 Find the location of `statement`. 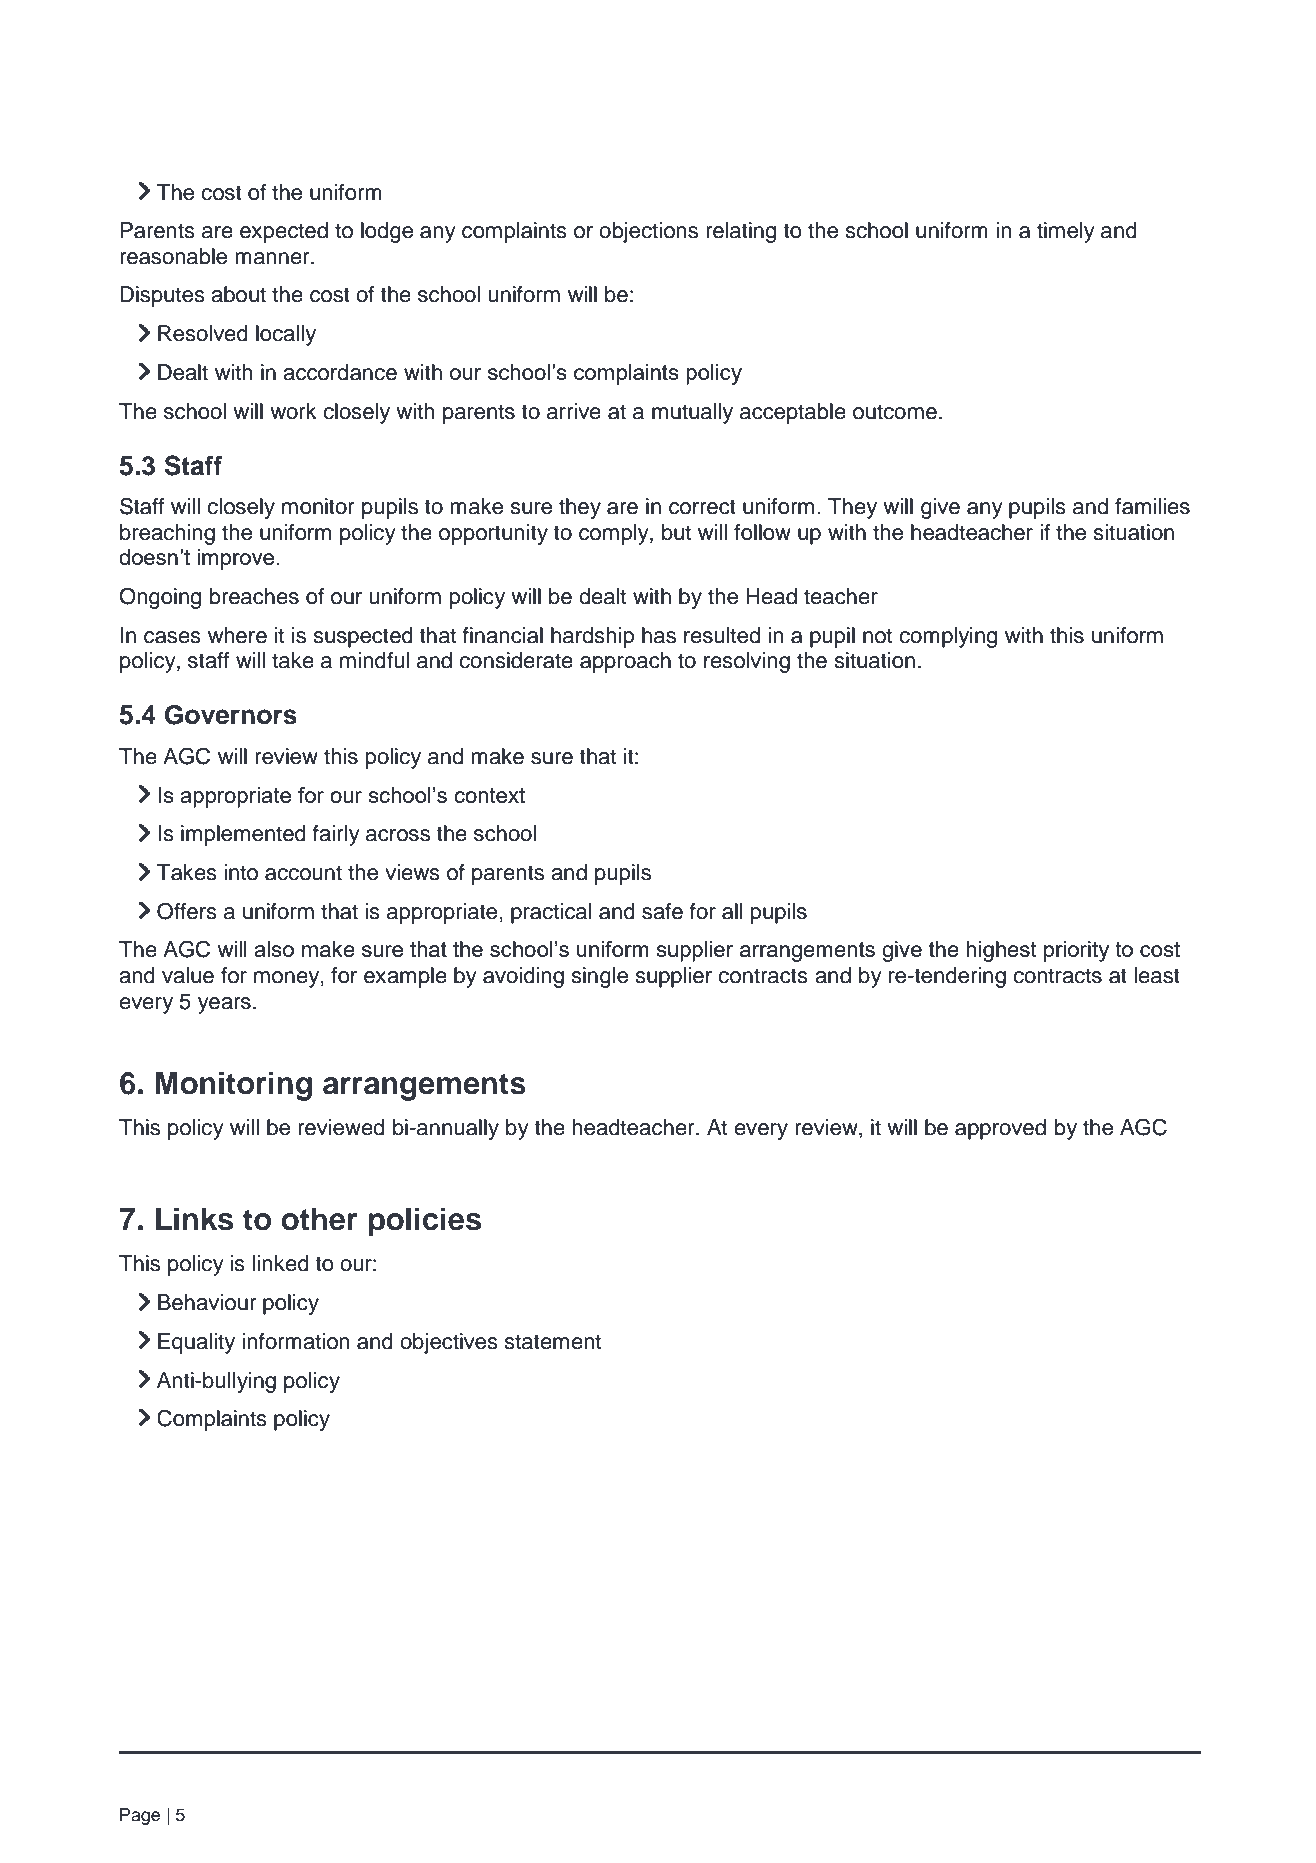

statement is located at coordinates (553, 1342).
